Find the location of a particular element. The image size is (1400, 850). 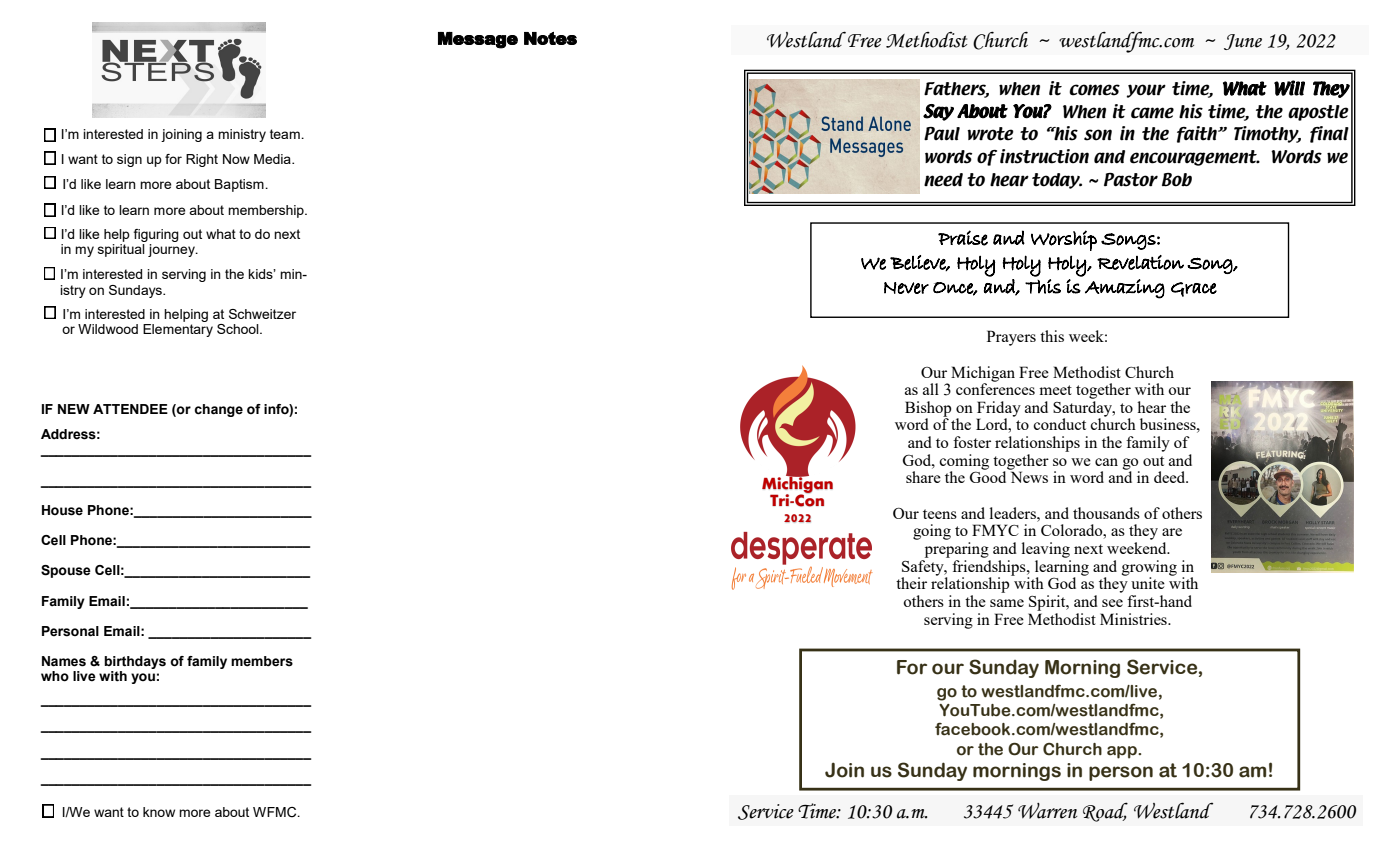

growing is located at coordinates (1149, 569).
